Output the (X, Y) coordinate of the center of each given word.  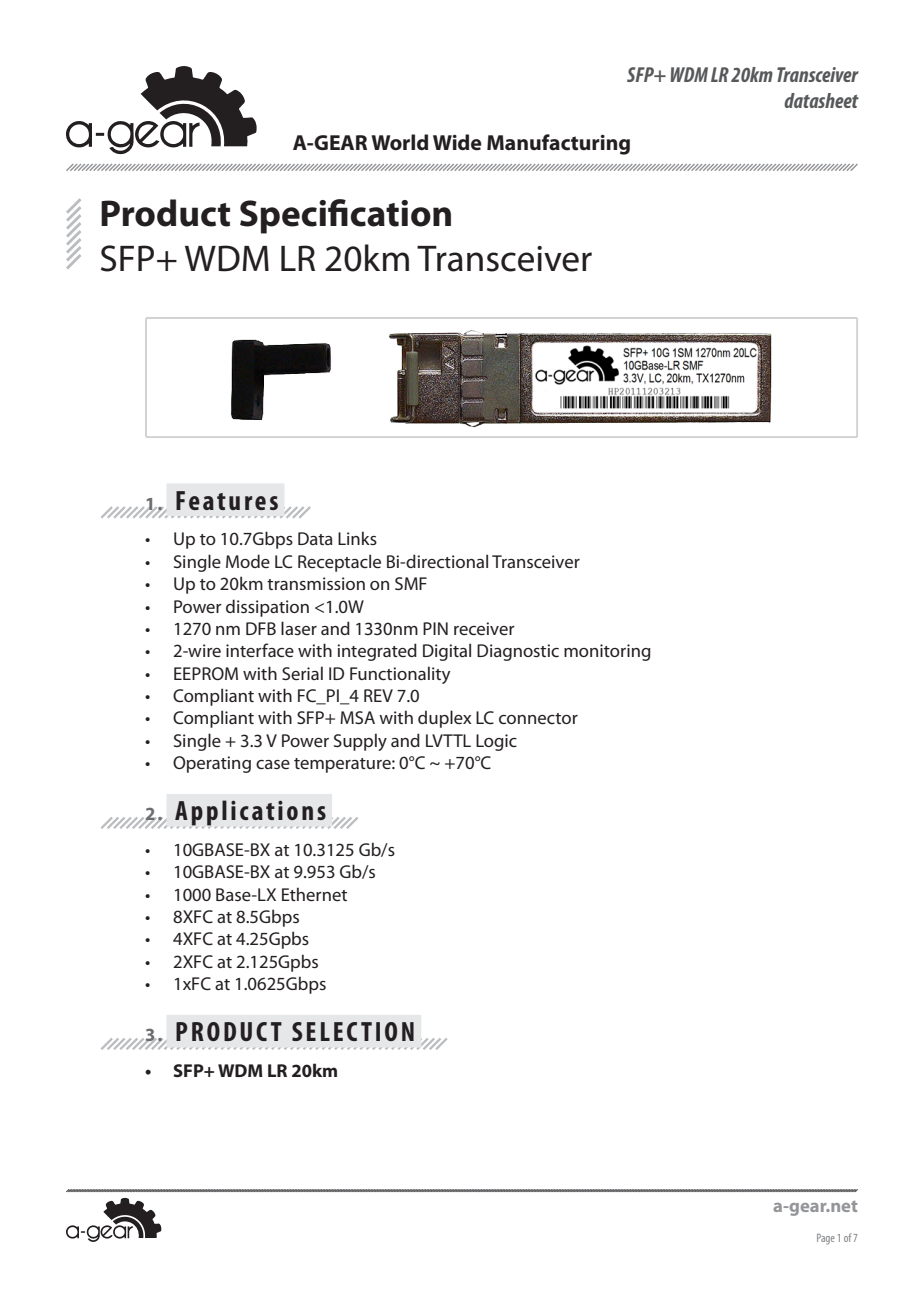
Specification (345, 216)
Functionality (400, 675)
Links (357, 538)
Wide (457, 142)
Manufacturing (558, 144)
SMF (411, 583)
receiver (484, 628)
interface (260, 650)
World (399, 142)
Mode (248, 561)
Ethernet (314, 894)
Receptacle (339, 563)
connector (538, 718)
